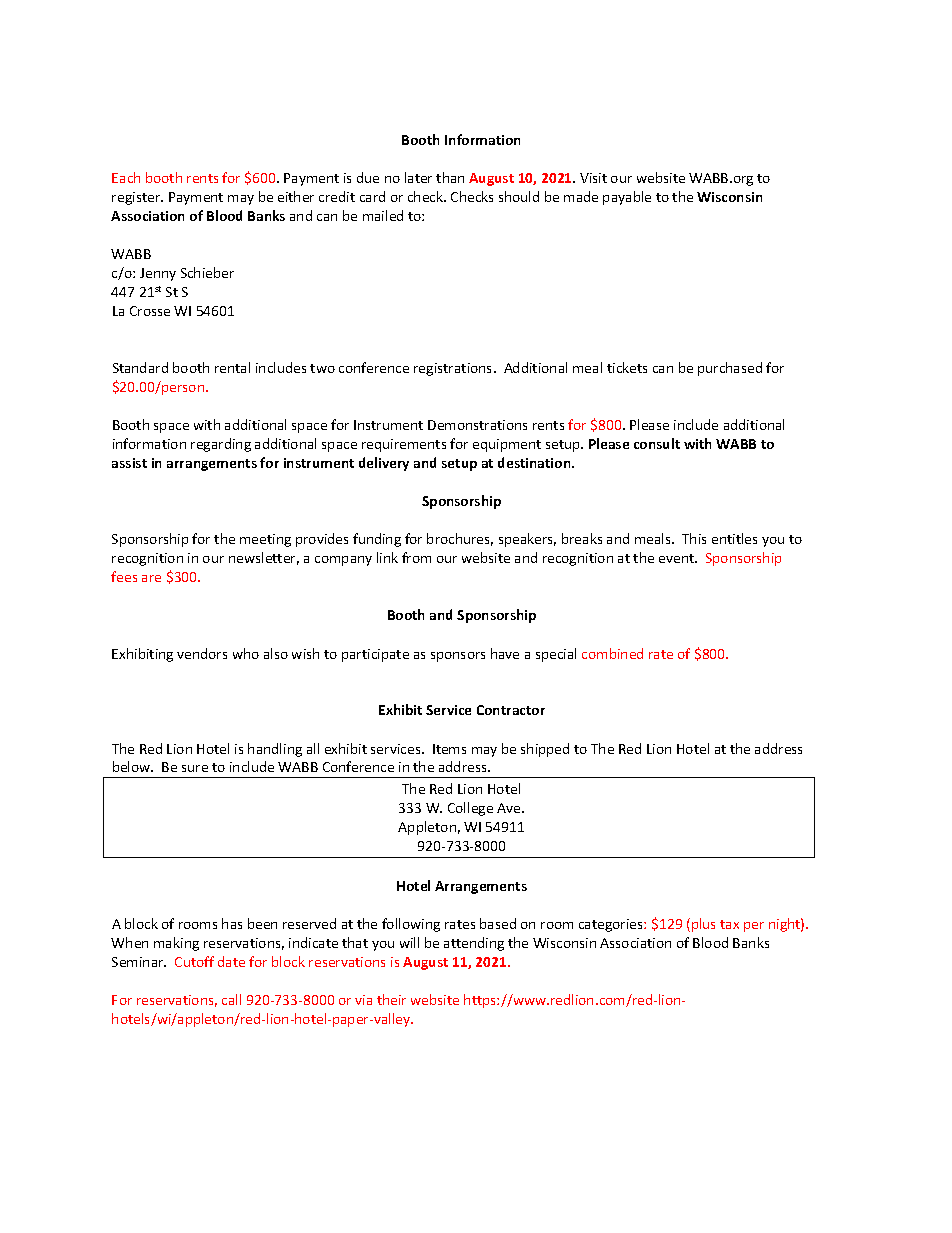 The height and width of the image is (1233, 952). Describe the element at coordinates (137, 198) in the image. I see `register` at that location.
